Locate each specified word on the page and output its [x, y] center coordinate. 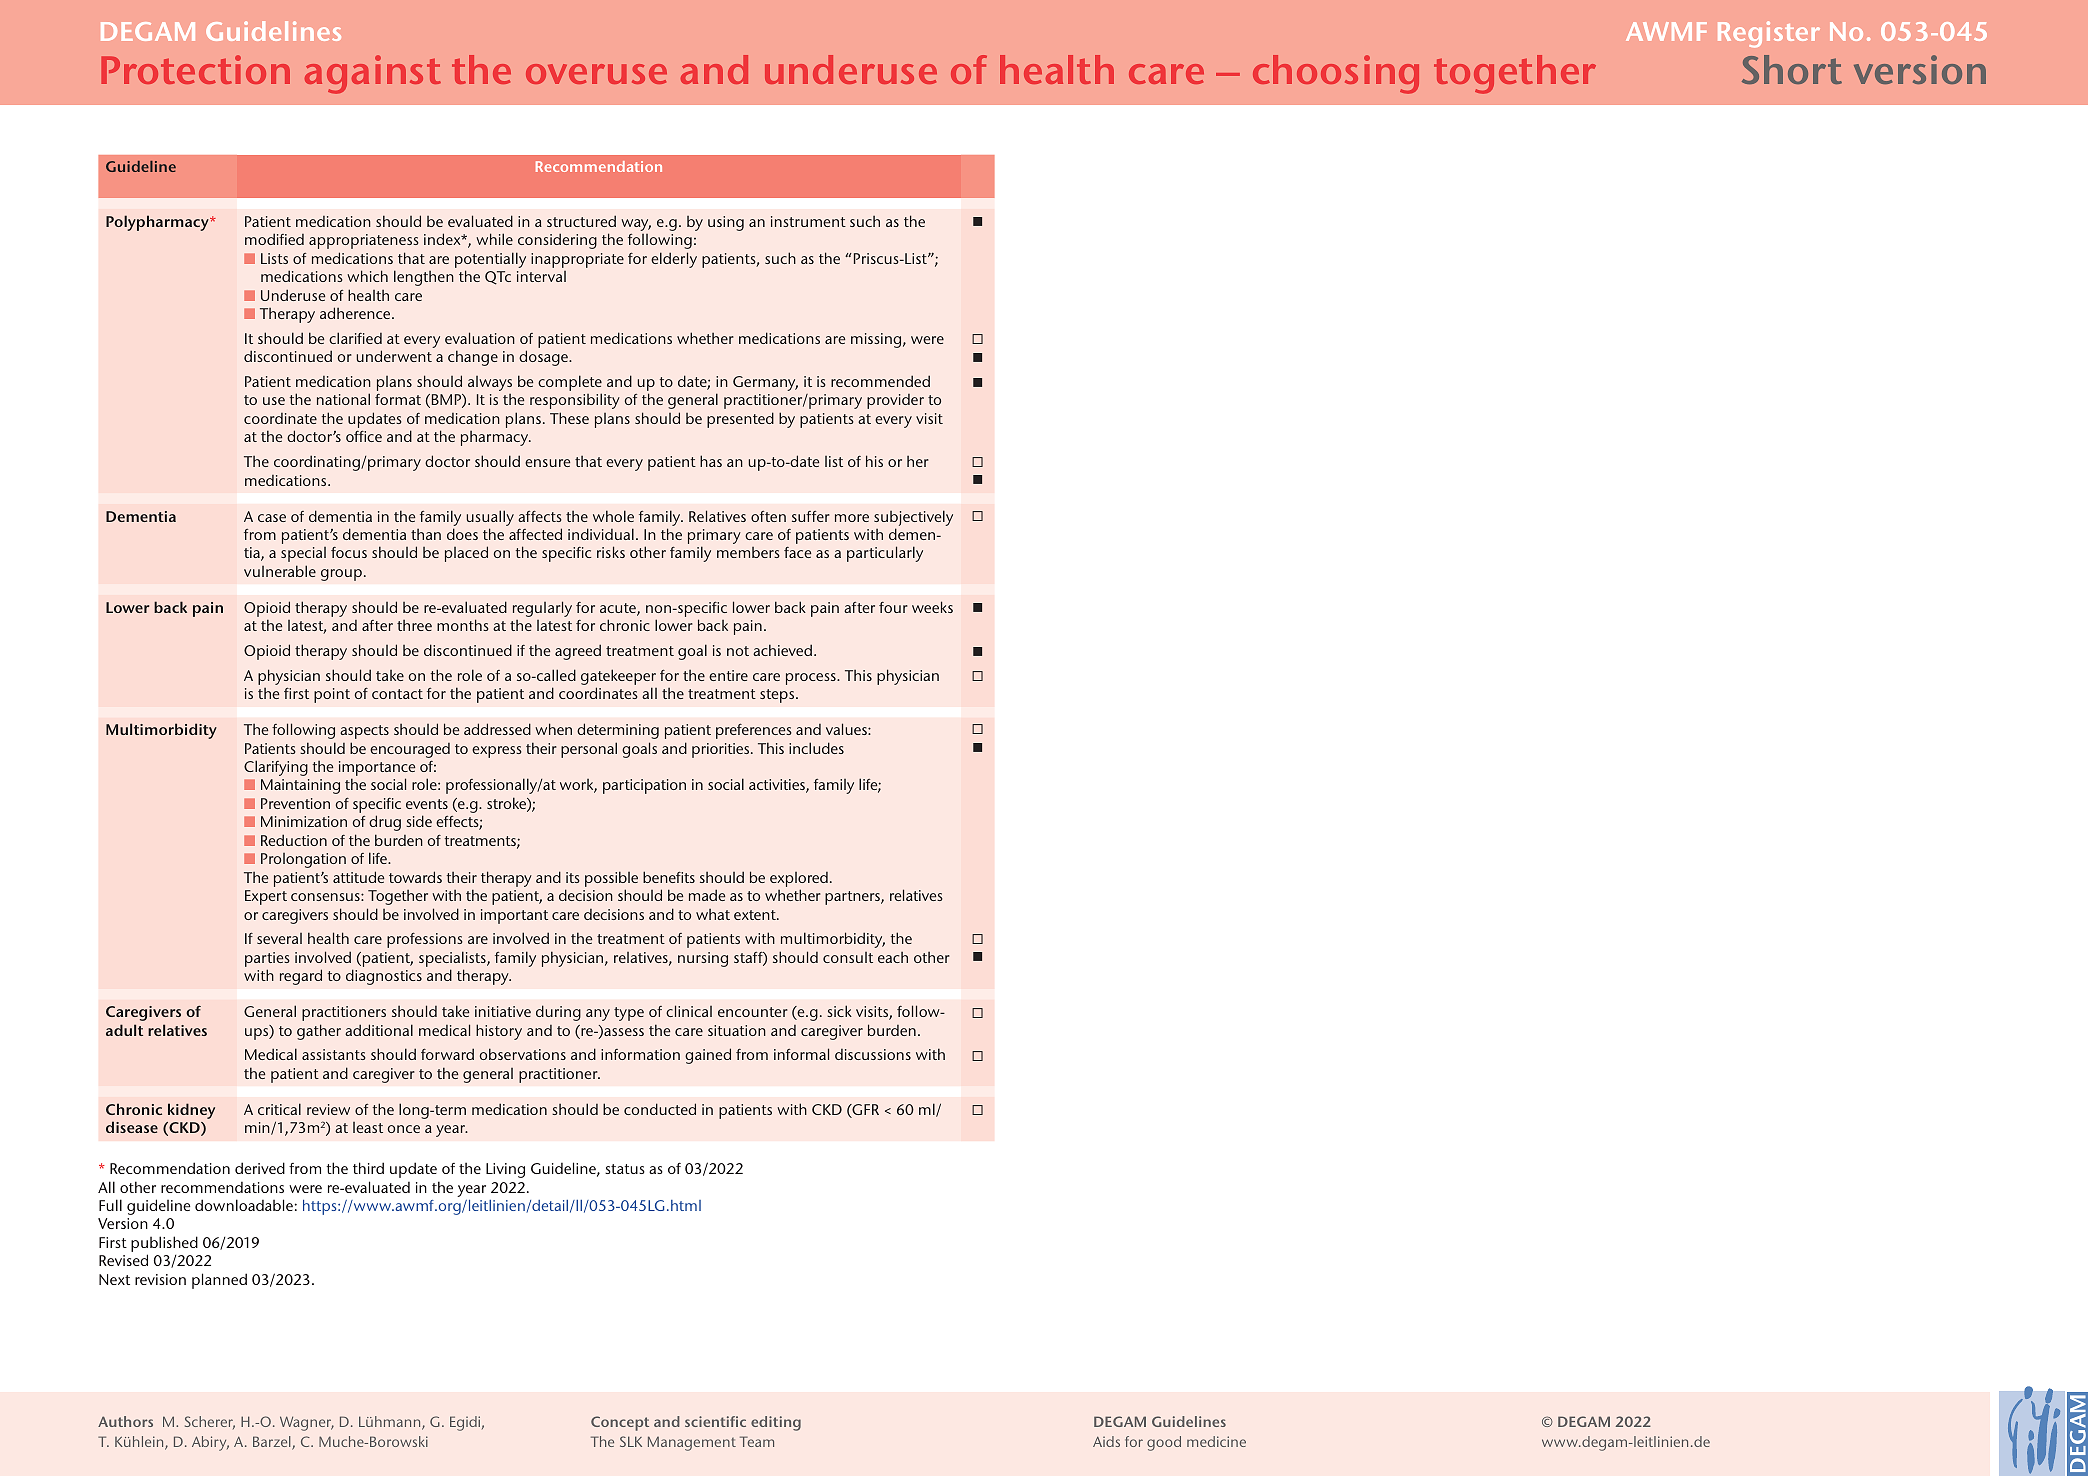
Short [1792, 69]
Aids [1106, 1441]
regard [301, 977]
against [373, 74]
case [272, 518]
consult [848, 957]
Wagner [307, 1423]
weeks [932, 607]
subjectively [913, 518]
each [893, 957]
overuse [596, 74]
